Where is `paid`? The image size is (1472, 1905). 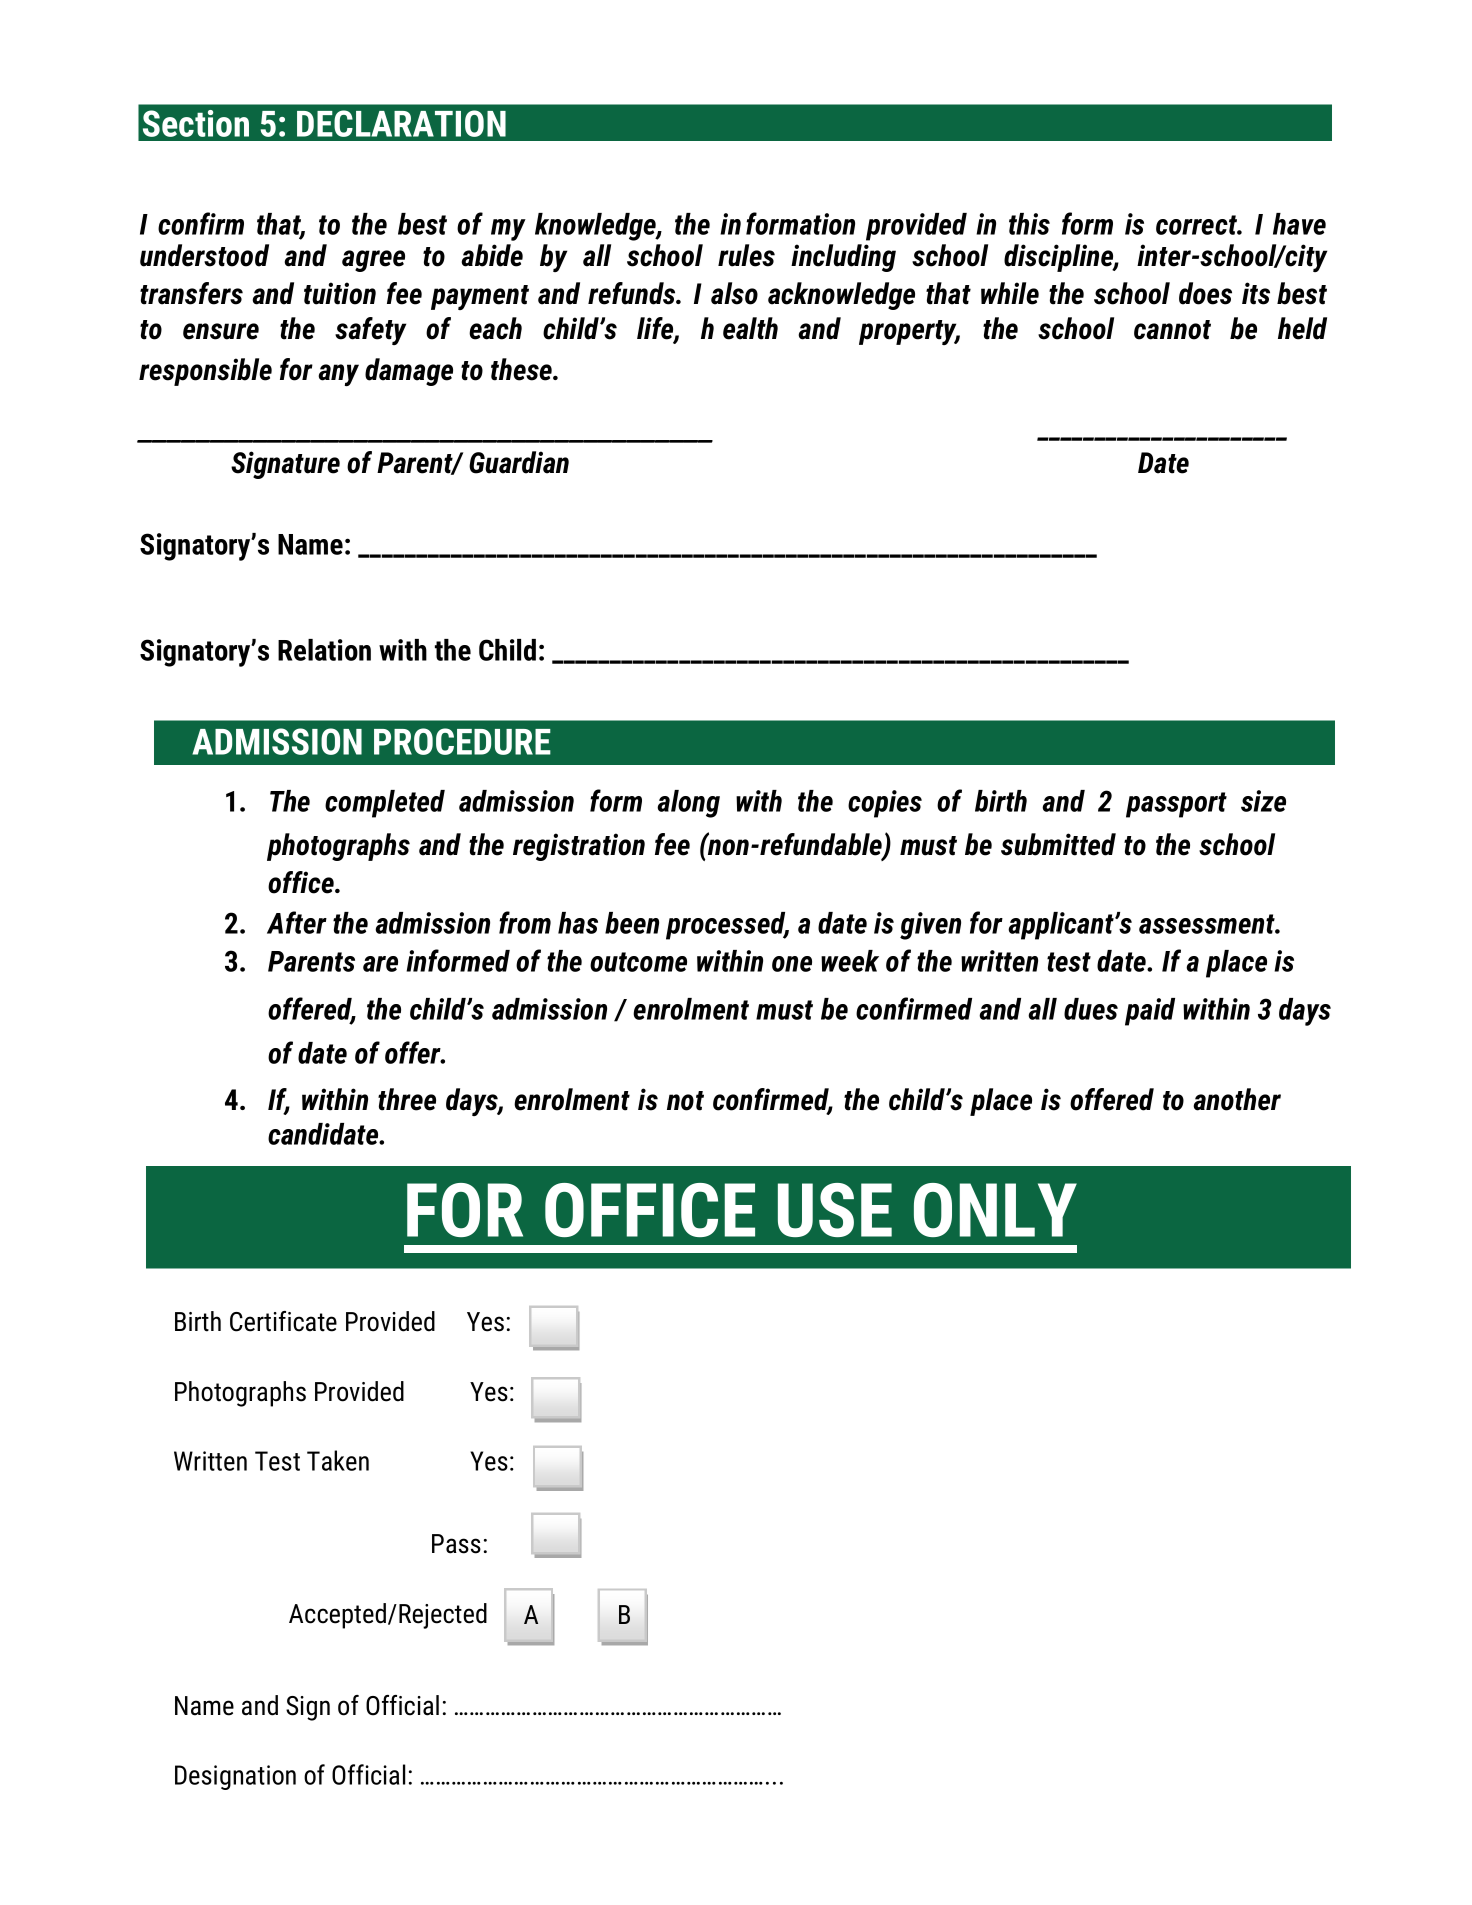
paid is located at coordinates (1150, 1012).
